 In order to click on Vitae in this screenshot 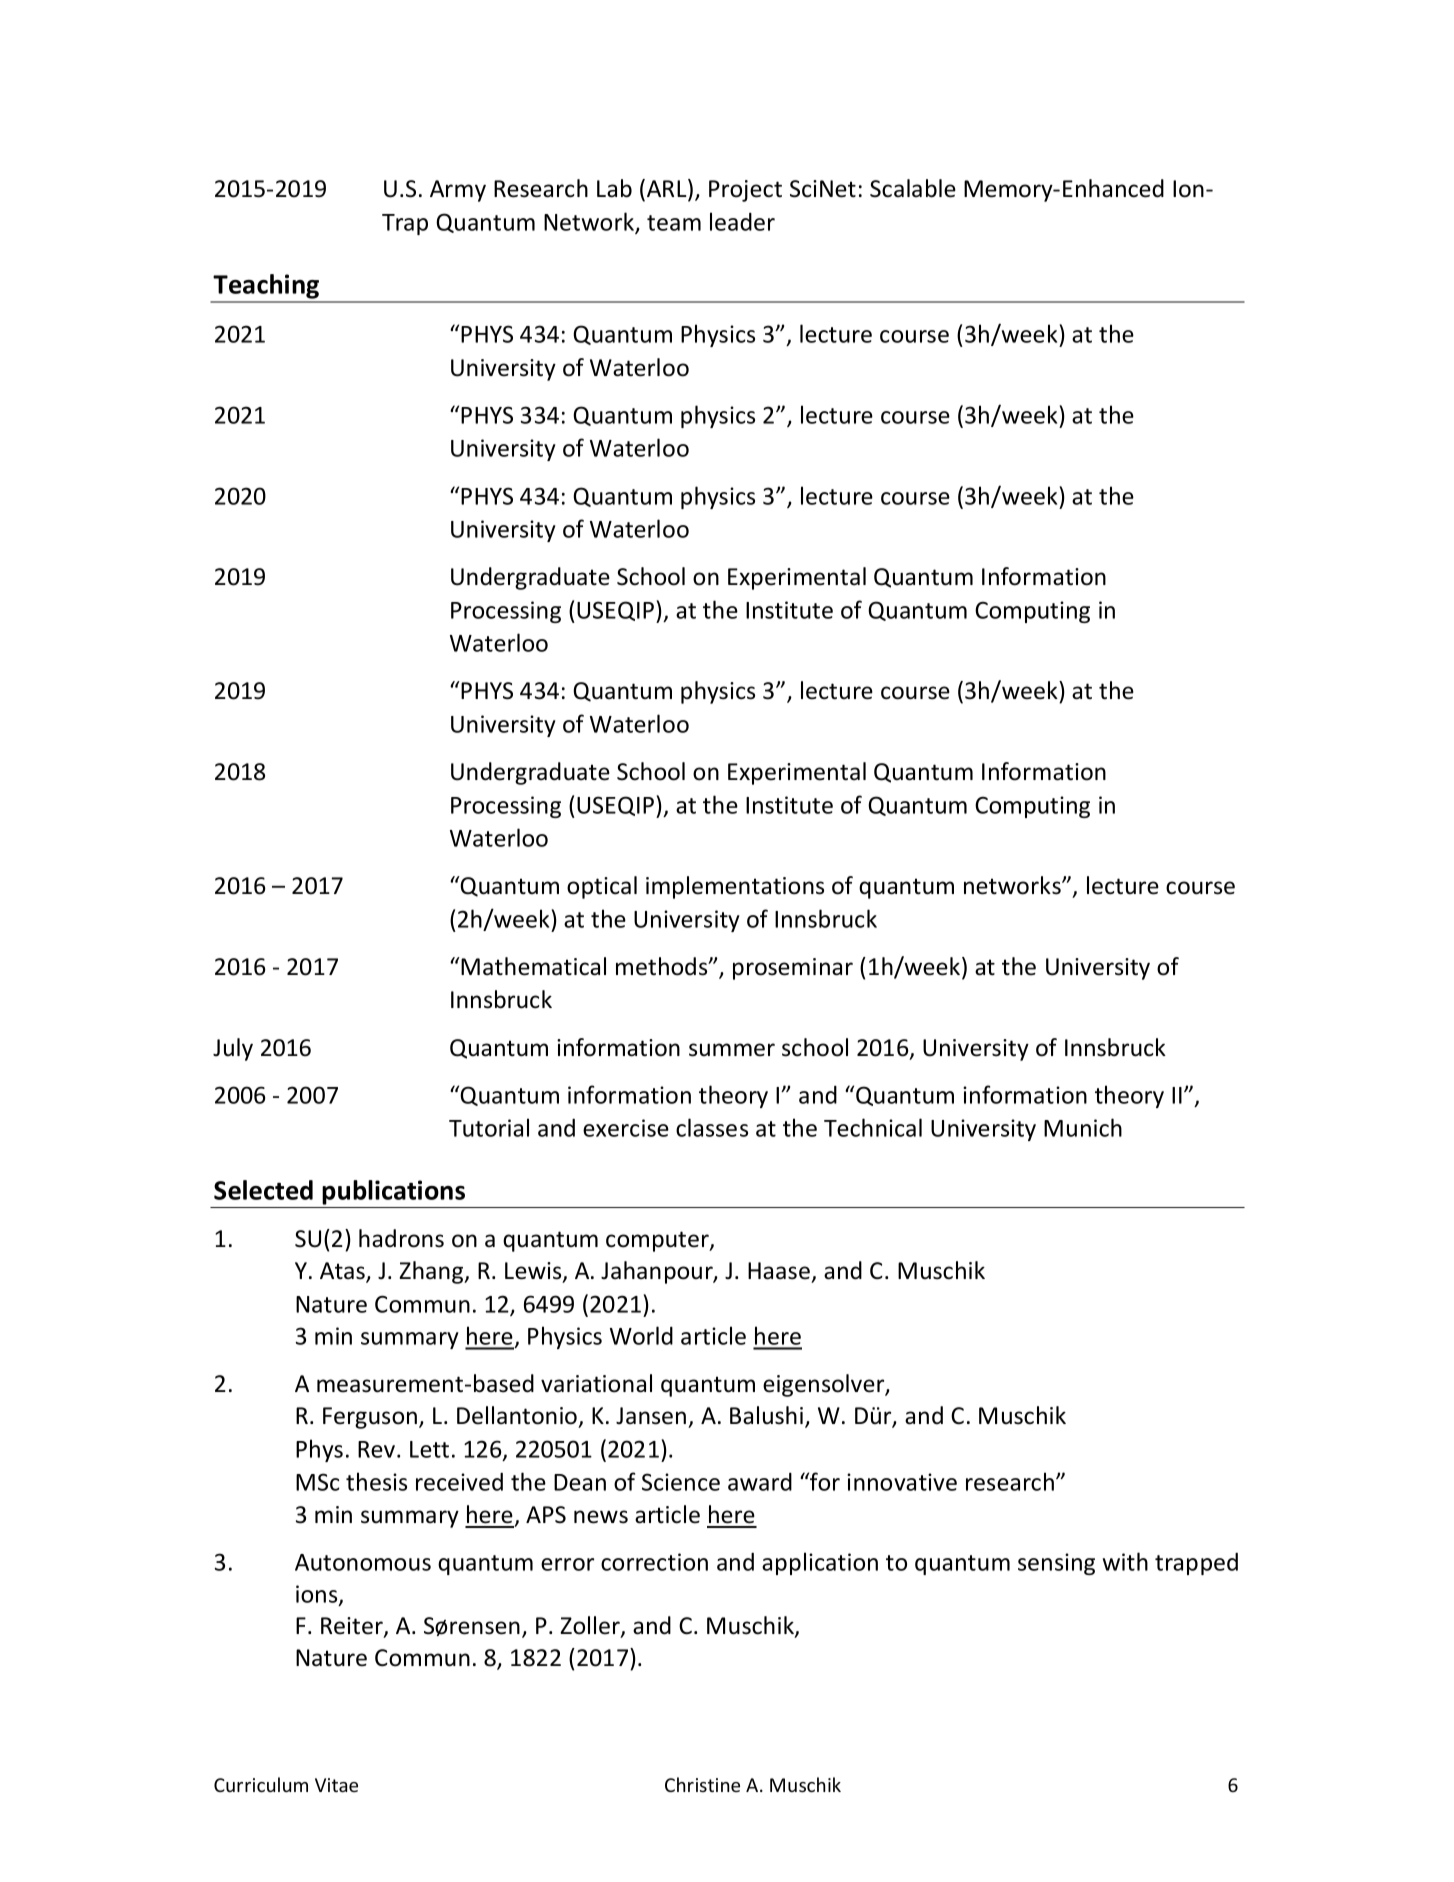, I will do `click(336, 1785)`.
